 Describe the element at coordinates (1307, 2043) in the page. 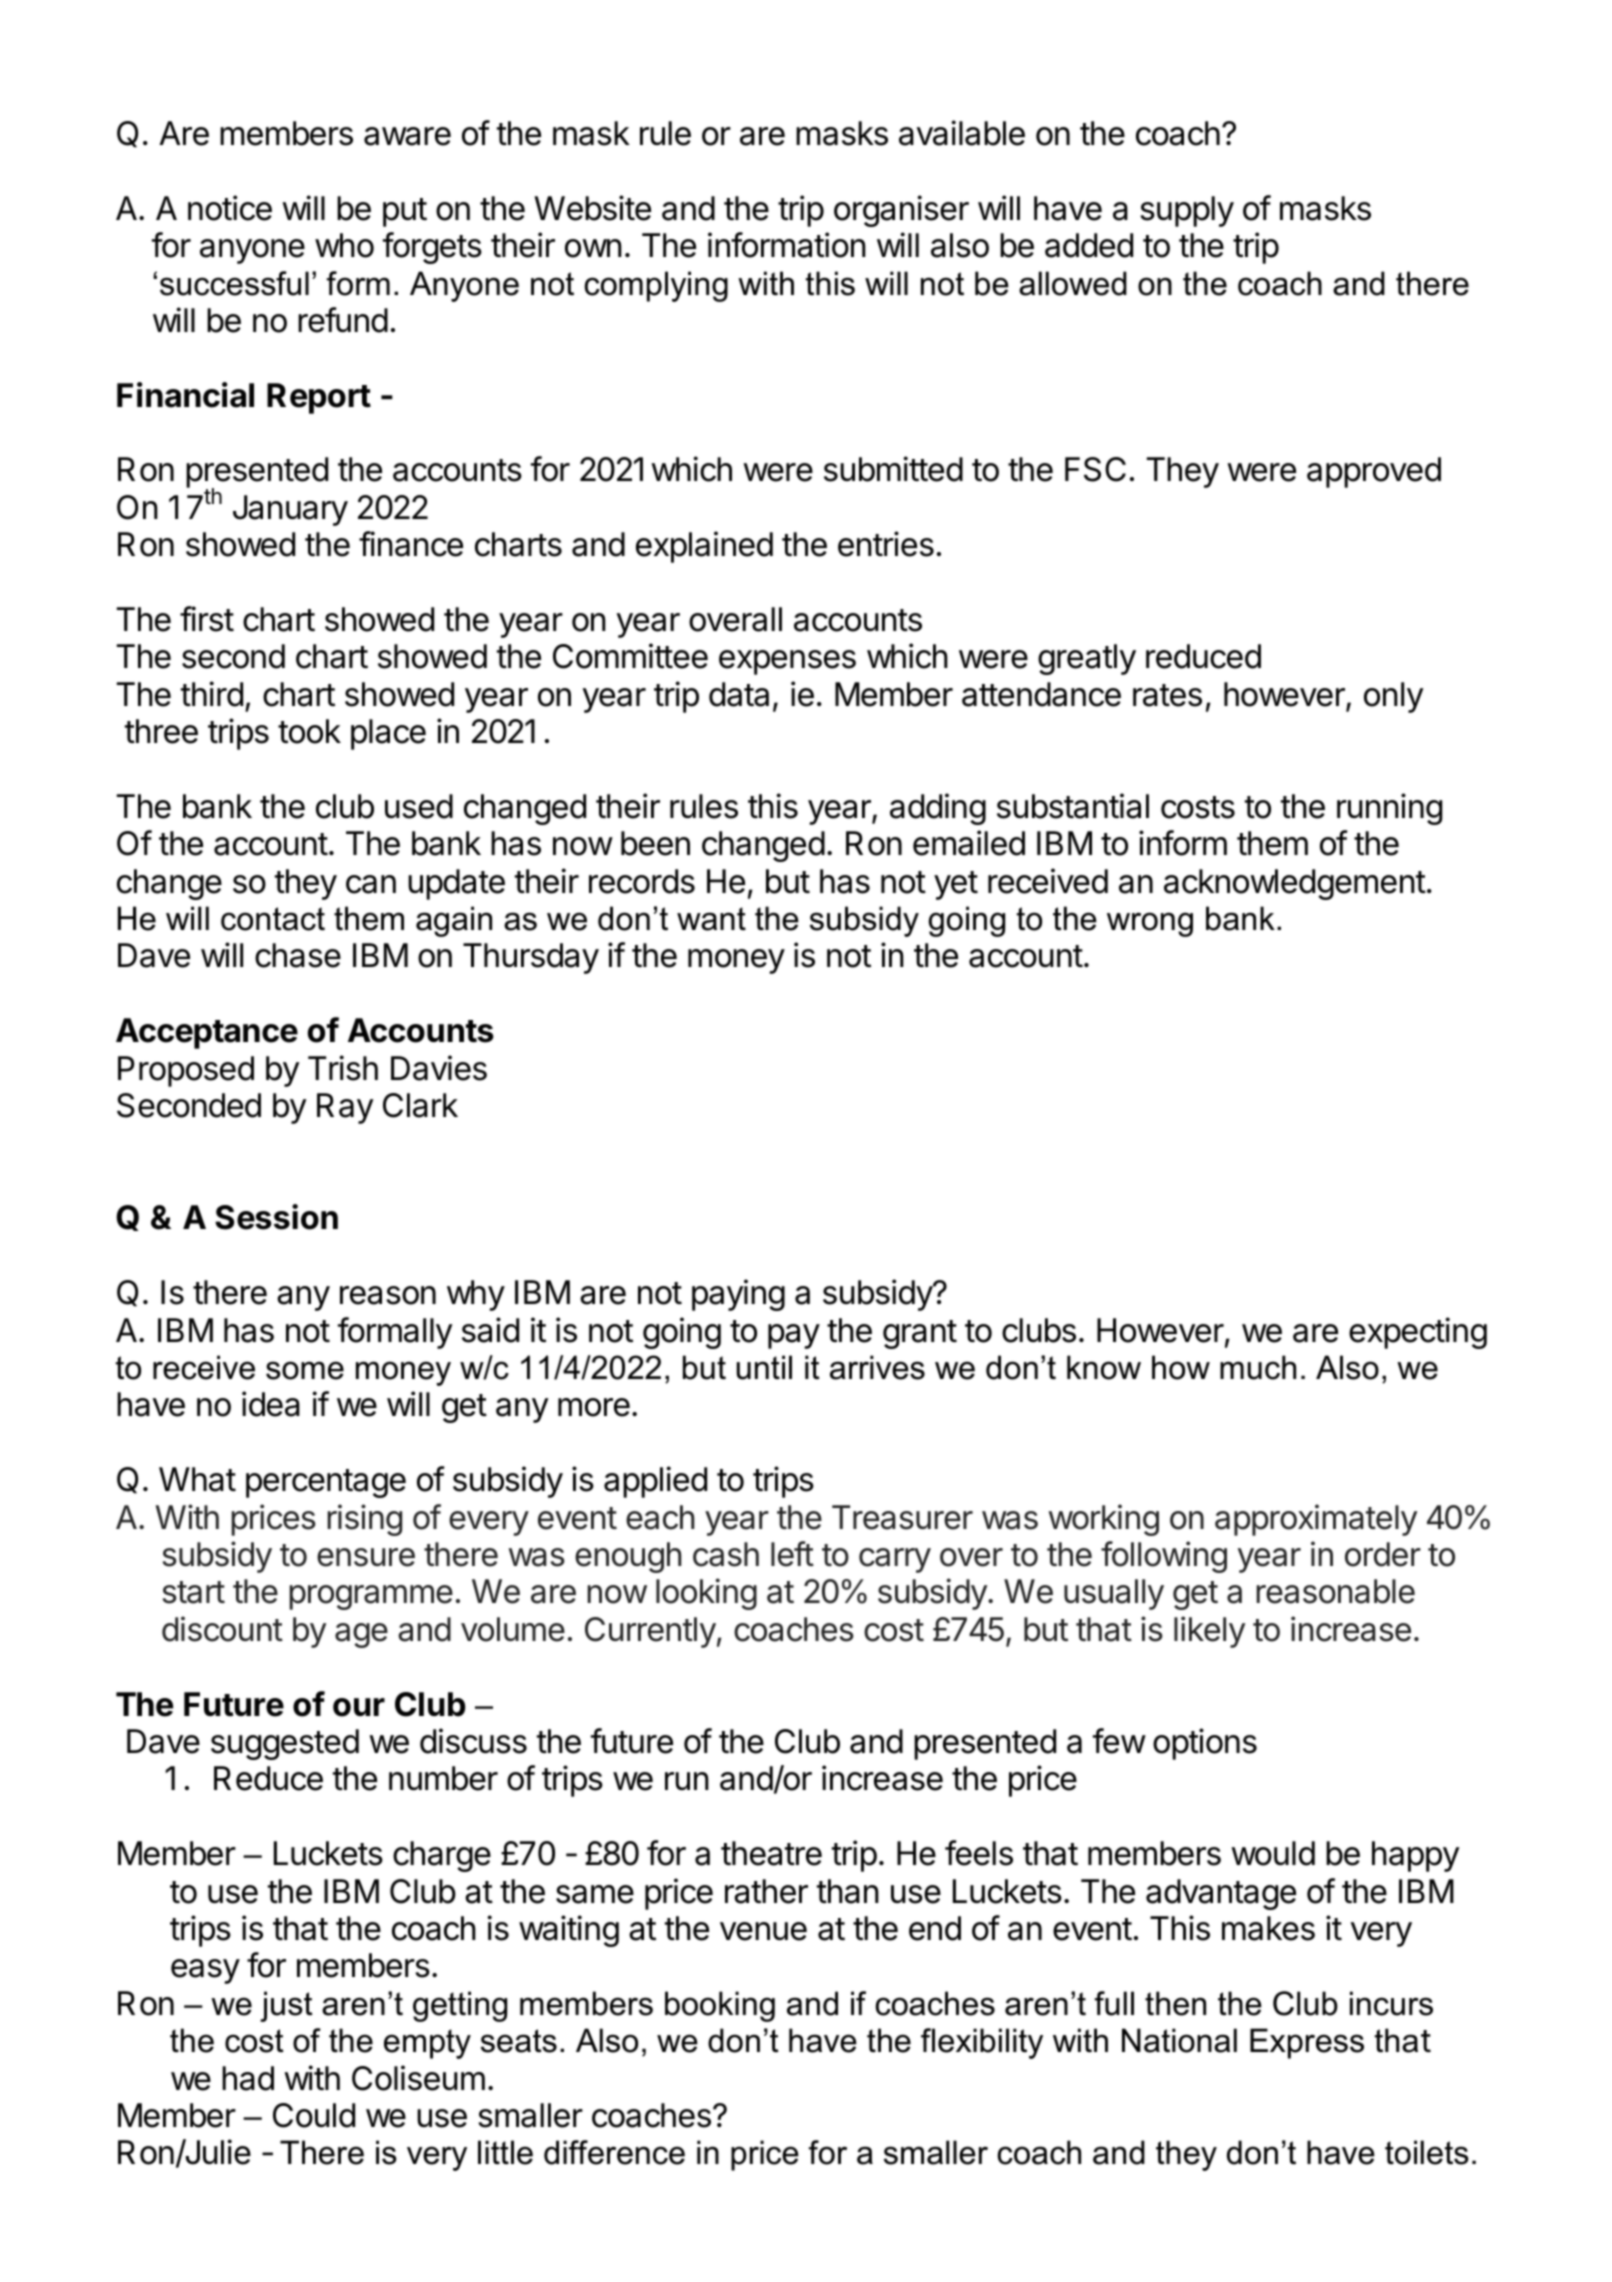

I see `Express` at that location.
